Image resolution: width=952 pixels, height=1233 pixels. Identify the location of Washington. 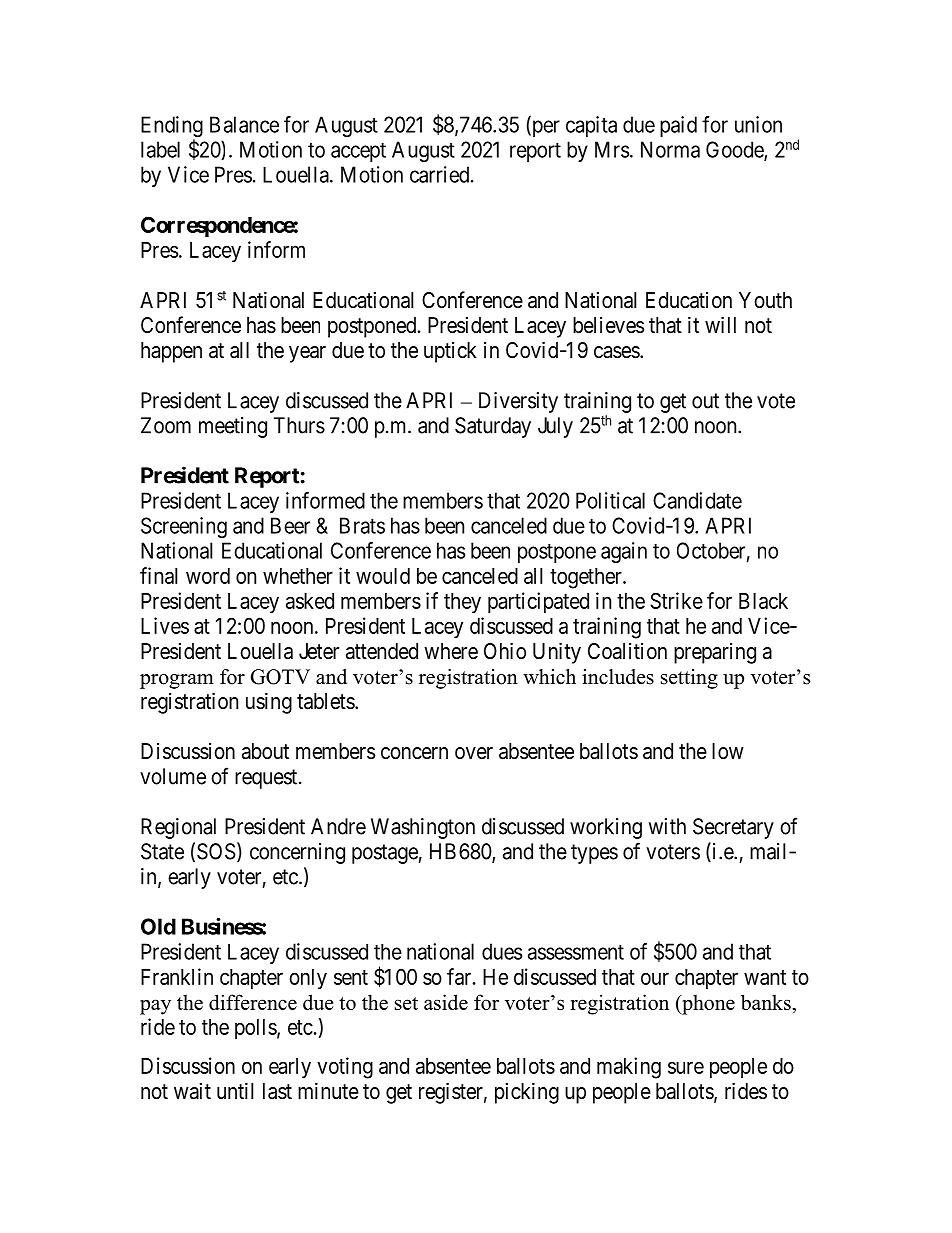
(423, 828).
